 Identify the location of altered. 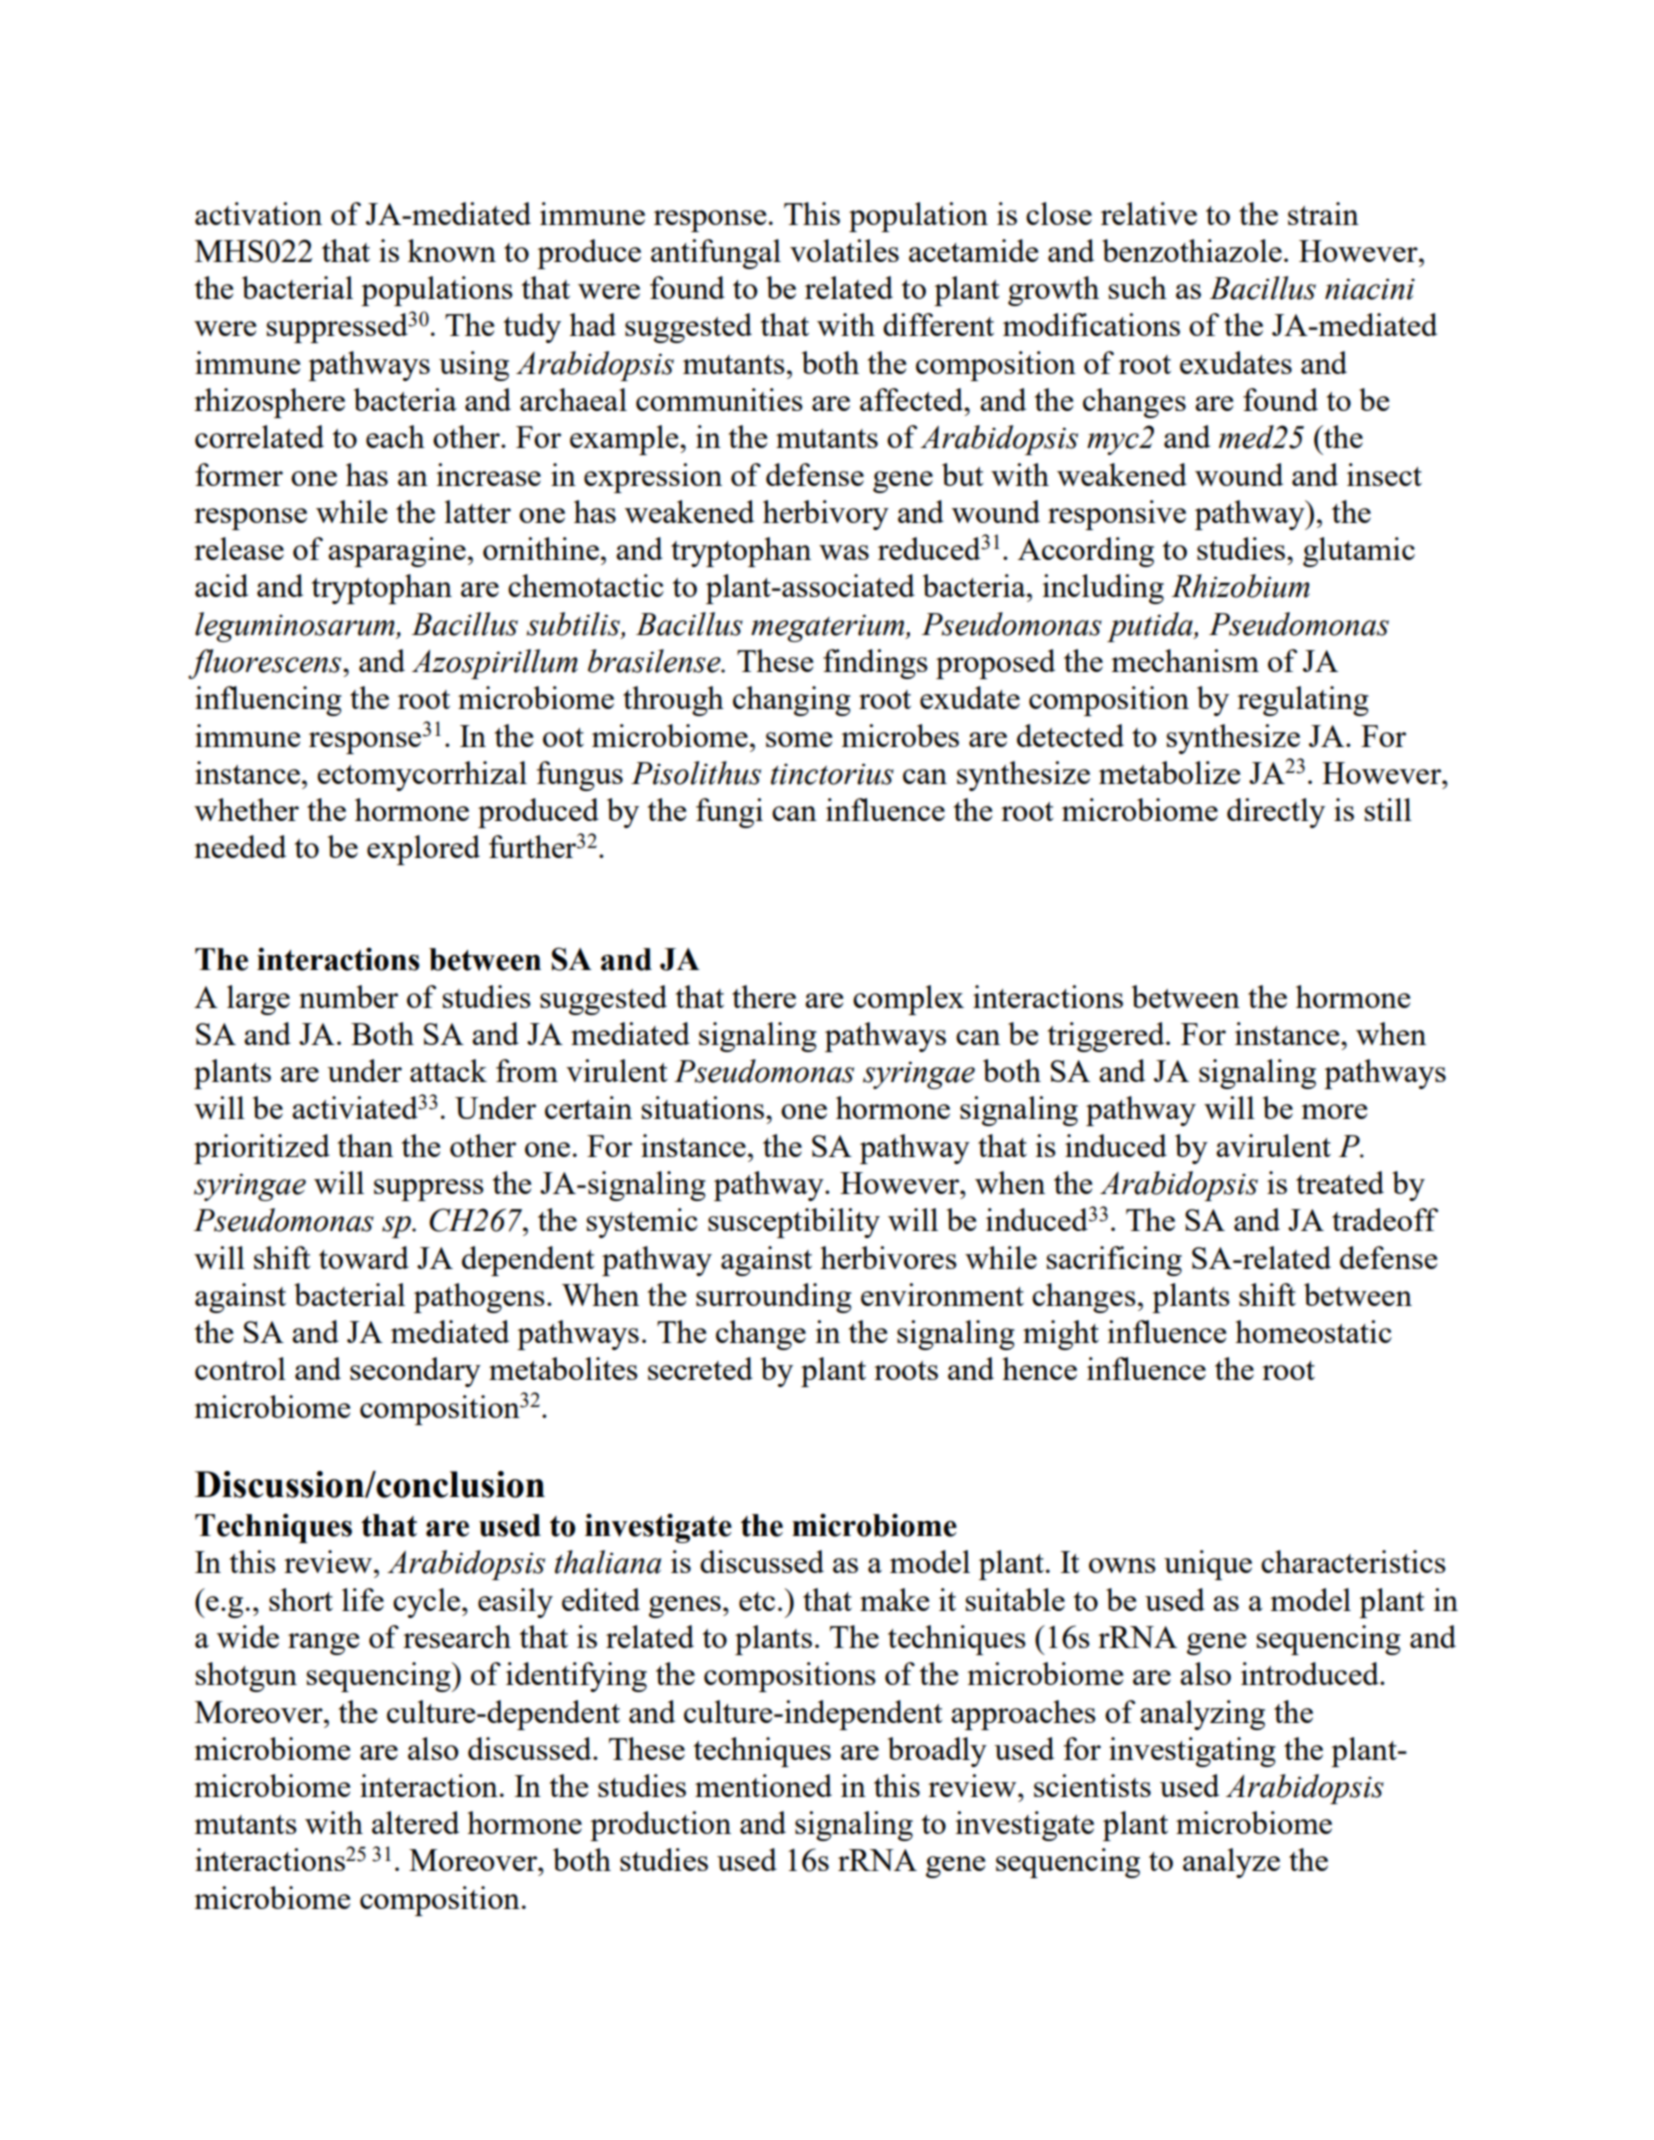
(415, 1822).
